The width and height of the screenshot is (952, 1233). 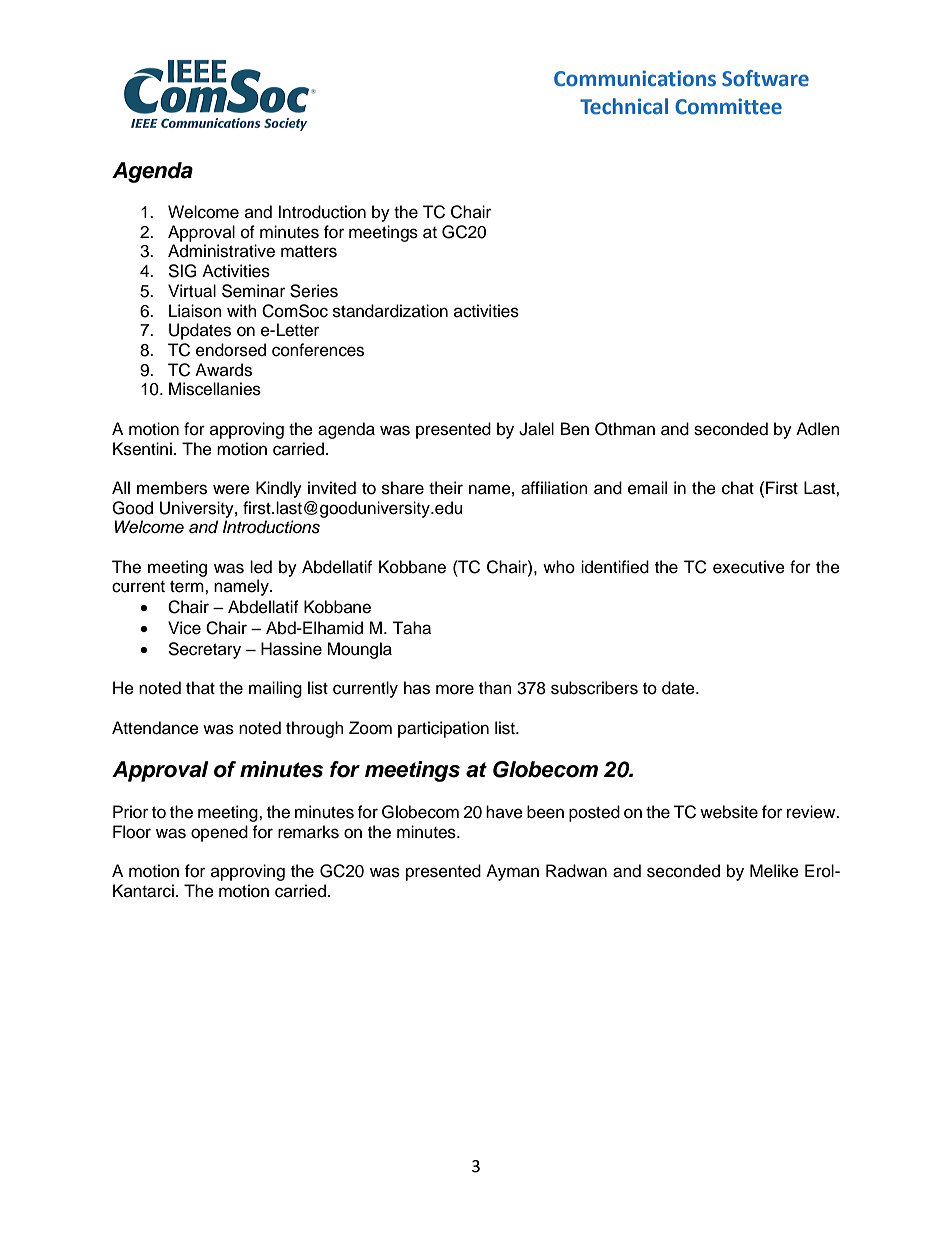 I want to click on Ben, so click(x=575, y=429).
